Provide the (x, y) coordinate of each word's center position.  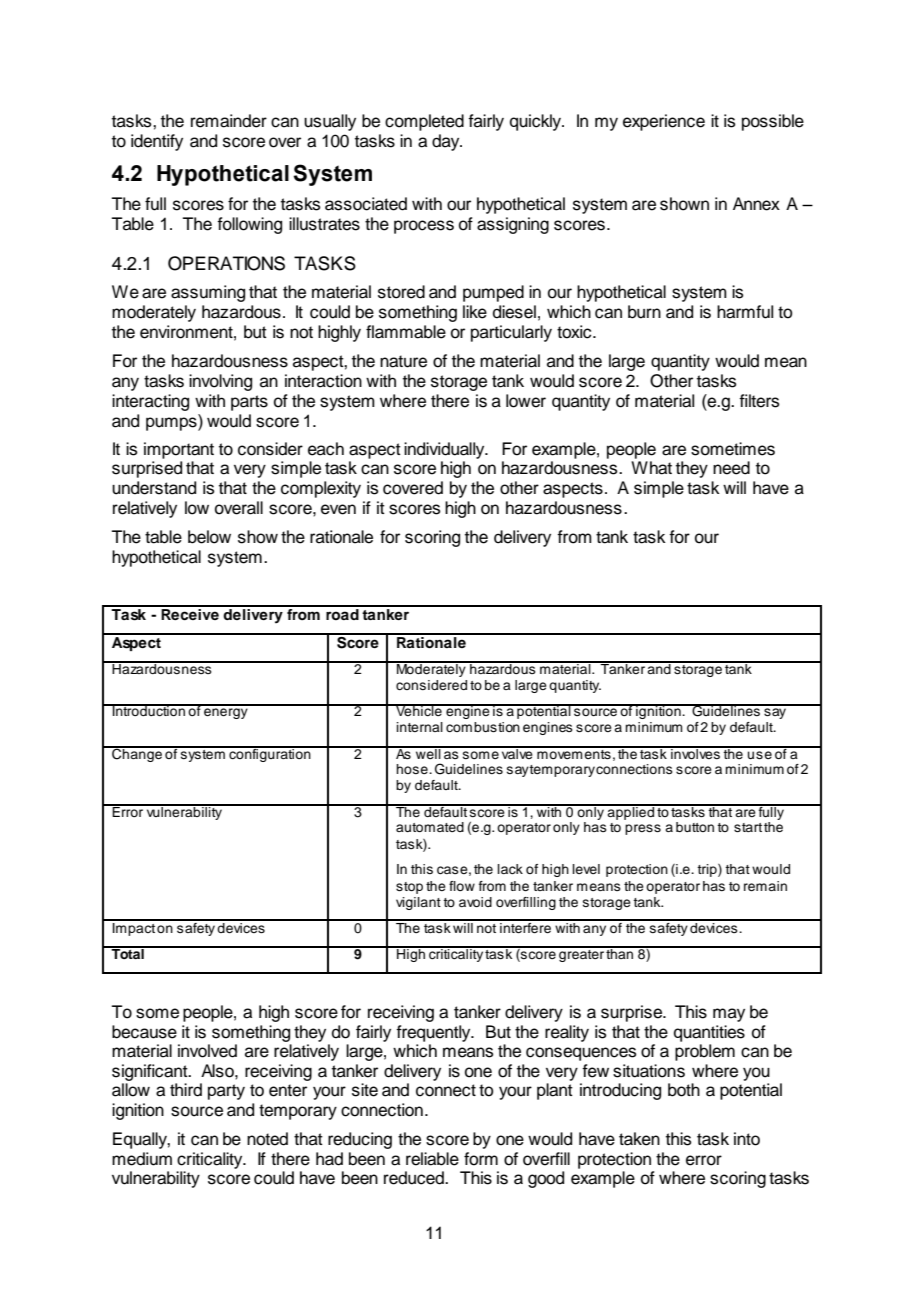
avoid (475, 902)
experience (664, 122)
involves (695, 752)
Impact (134, 928)
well (428, 752)
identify (157, 142)
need (731, 468)
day (447, 142)
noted (267, 1139)
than (620, 953)
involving (220, 382)
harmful (745, 312)
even (338, 509)
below (209, 537)
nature (403, 361)
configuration (270, 754)
